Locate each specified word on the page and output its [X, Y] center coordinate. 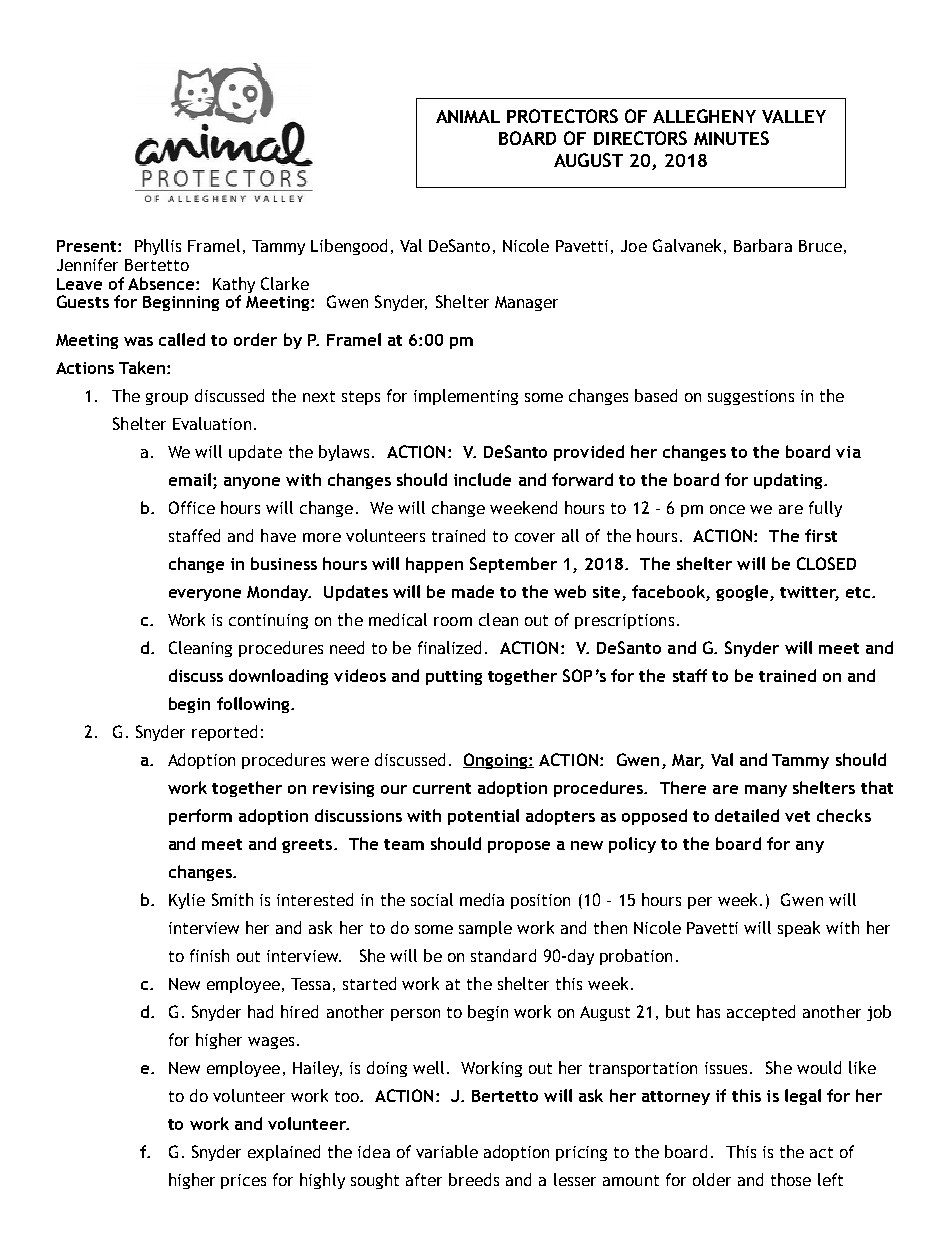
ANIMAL [468, 116]
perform [200, 817]
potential [483, 817]
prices [243, 1181]
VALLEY [794, 116]
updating [789, 481]
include [482, 479]
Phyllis [158, 247]
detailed [747, 815]
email [191, 479]
